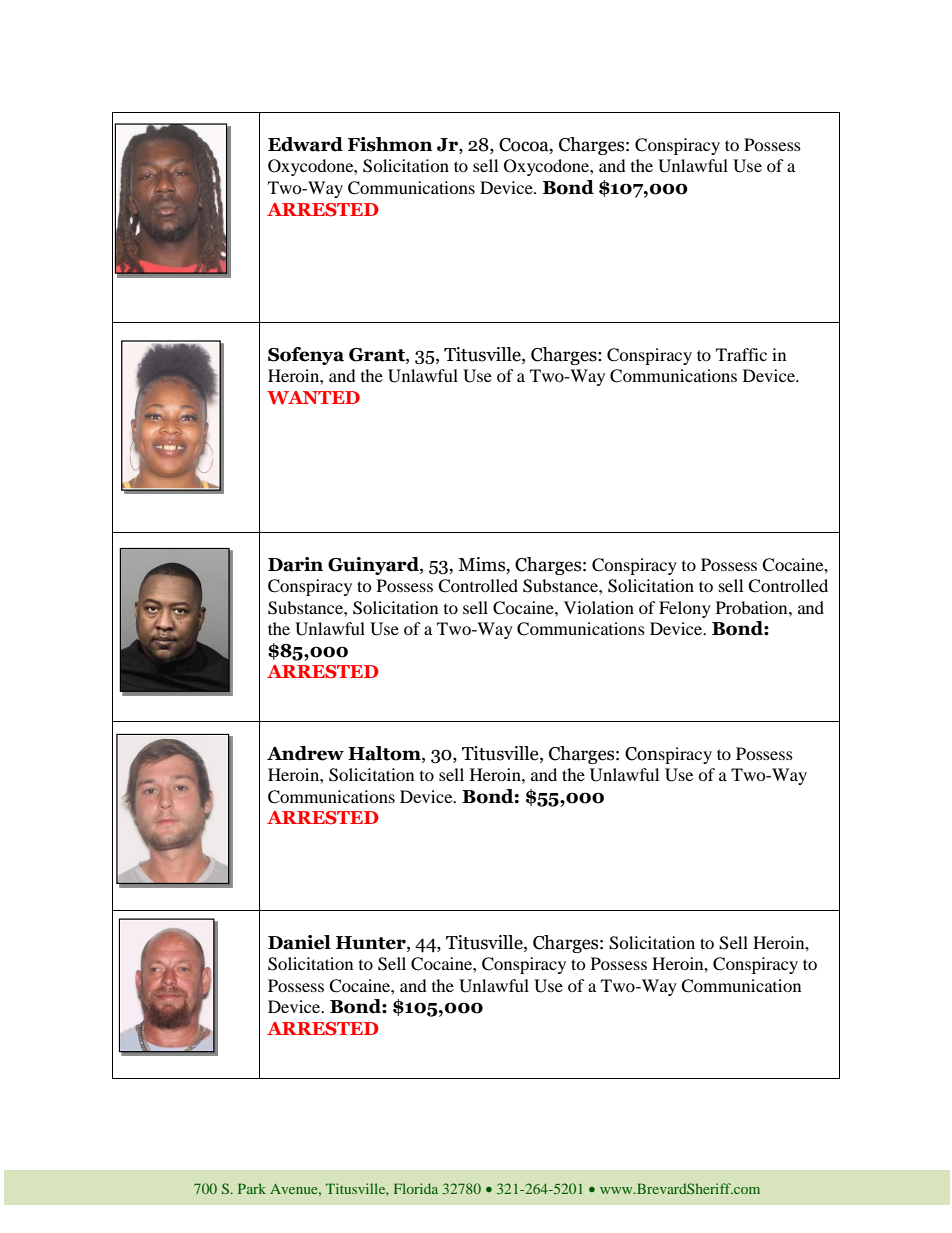  I want to click on Park, so click(252, 1188).
